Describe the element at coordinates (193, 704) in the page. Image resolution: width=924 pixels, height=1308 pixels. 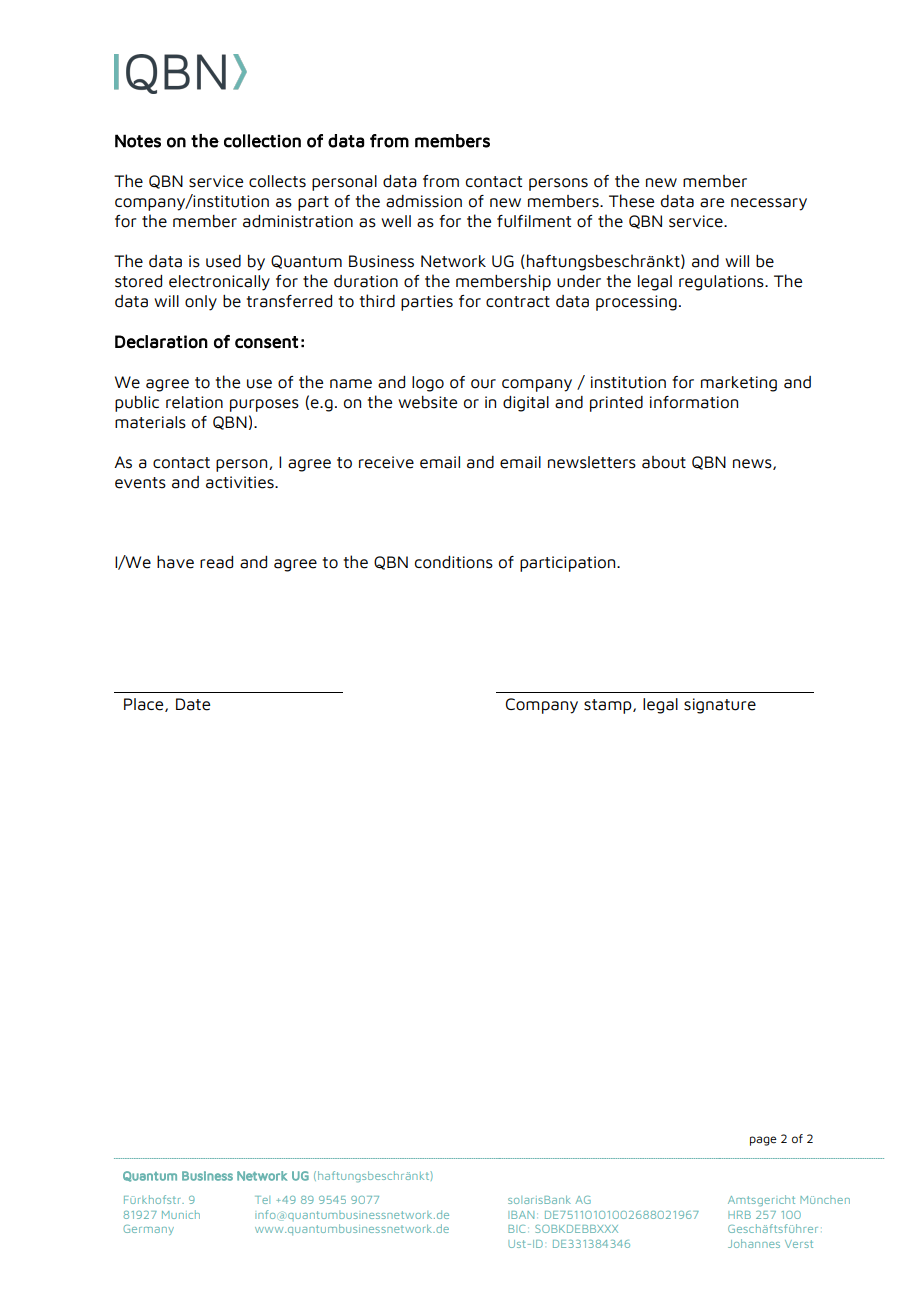
I see `Date` at that location.
